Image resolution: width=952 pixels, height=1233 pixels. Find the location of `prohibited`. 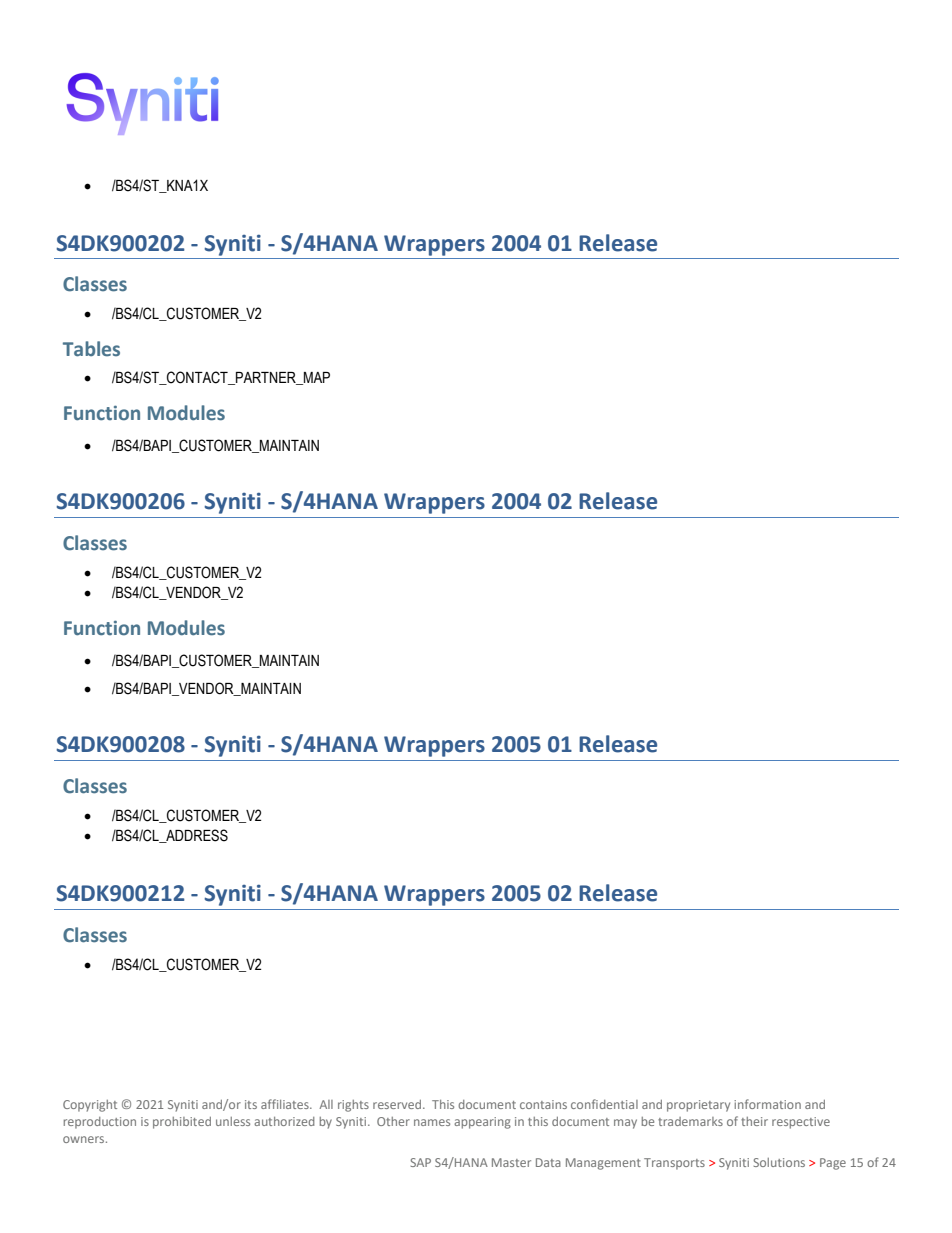

prohibited is located at coordinates (182, 1123).
